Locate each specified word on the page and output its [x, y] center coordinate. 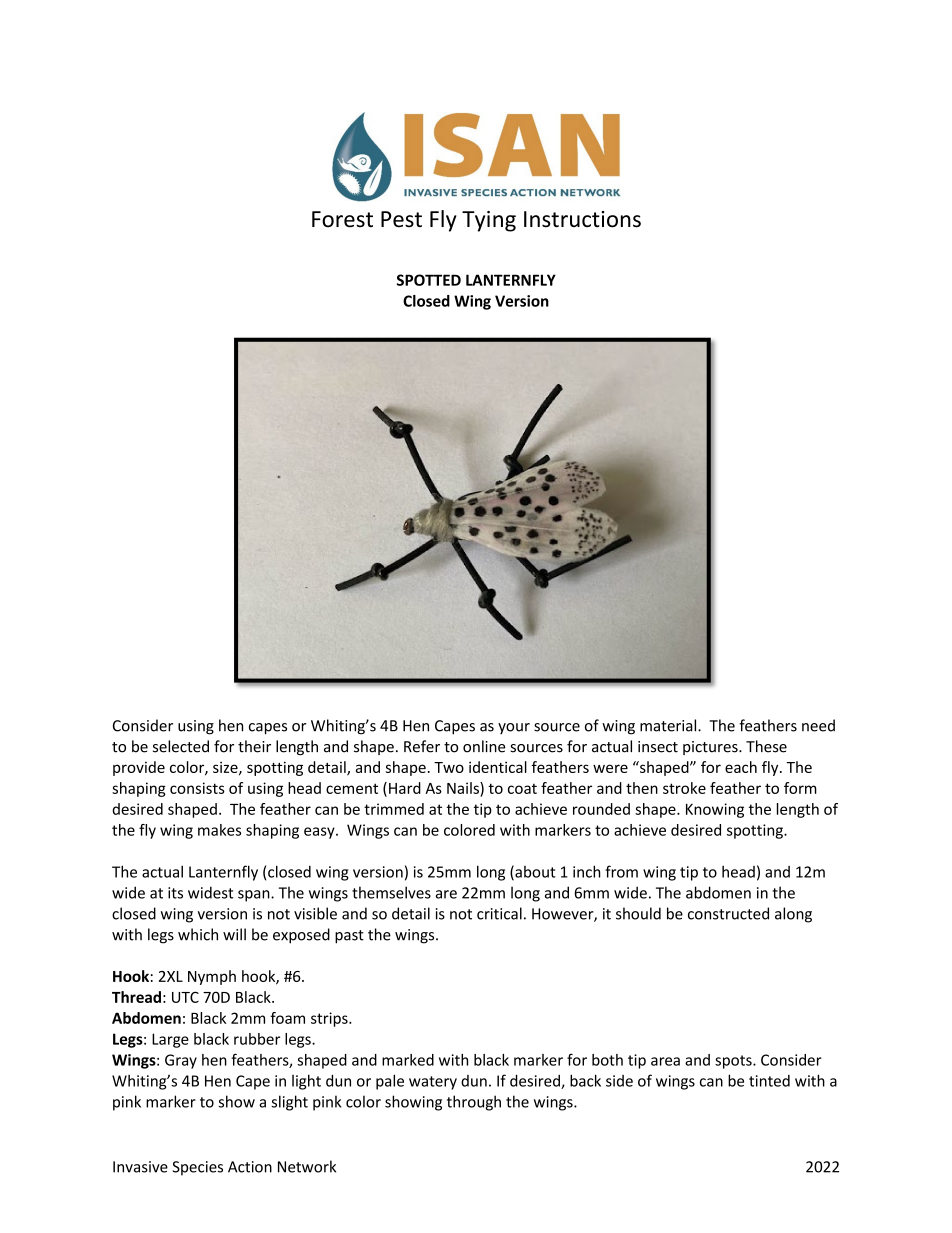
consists [197, 788]
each [741, 767]
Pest [401, 219]
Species [198, 1168]
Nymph [212, 977]
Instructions [582, 219]
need [818, 725]
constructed [728, 913]
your [514, 728]
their [254, 746]
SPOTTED [429, 280]
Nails [464, 788]
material [669, 725]
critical [499, 913]
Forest [342, 219]
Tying [489, 221]
